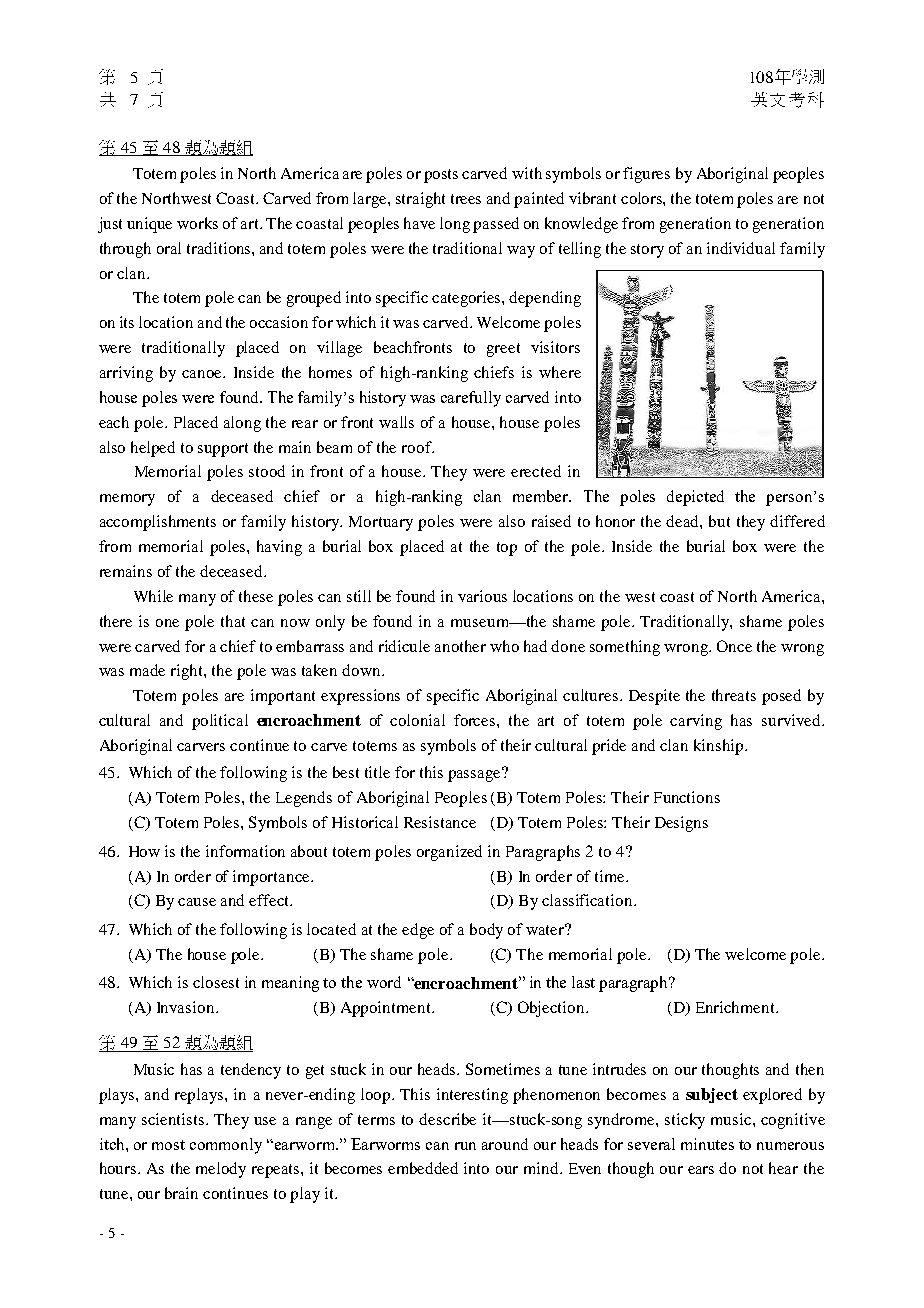  What do you see at coordinates (681, 824) in the screenshot?
I see `Designs` at bounding box center [681, 824].
